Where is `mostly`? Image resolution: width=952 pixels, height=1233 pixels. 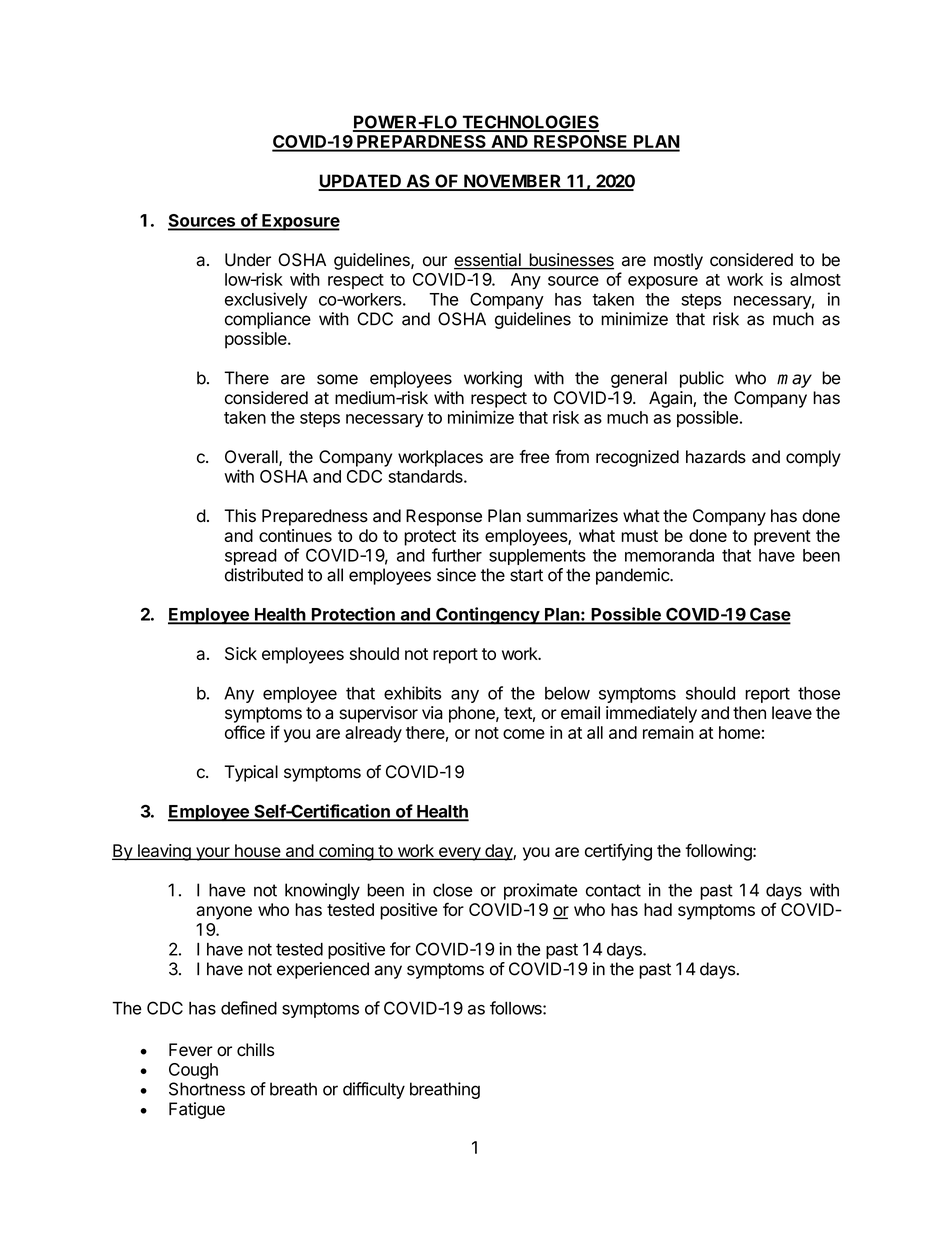
mostly is located at coordinates (678, 261).
